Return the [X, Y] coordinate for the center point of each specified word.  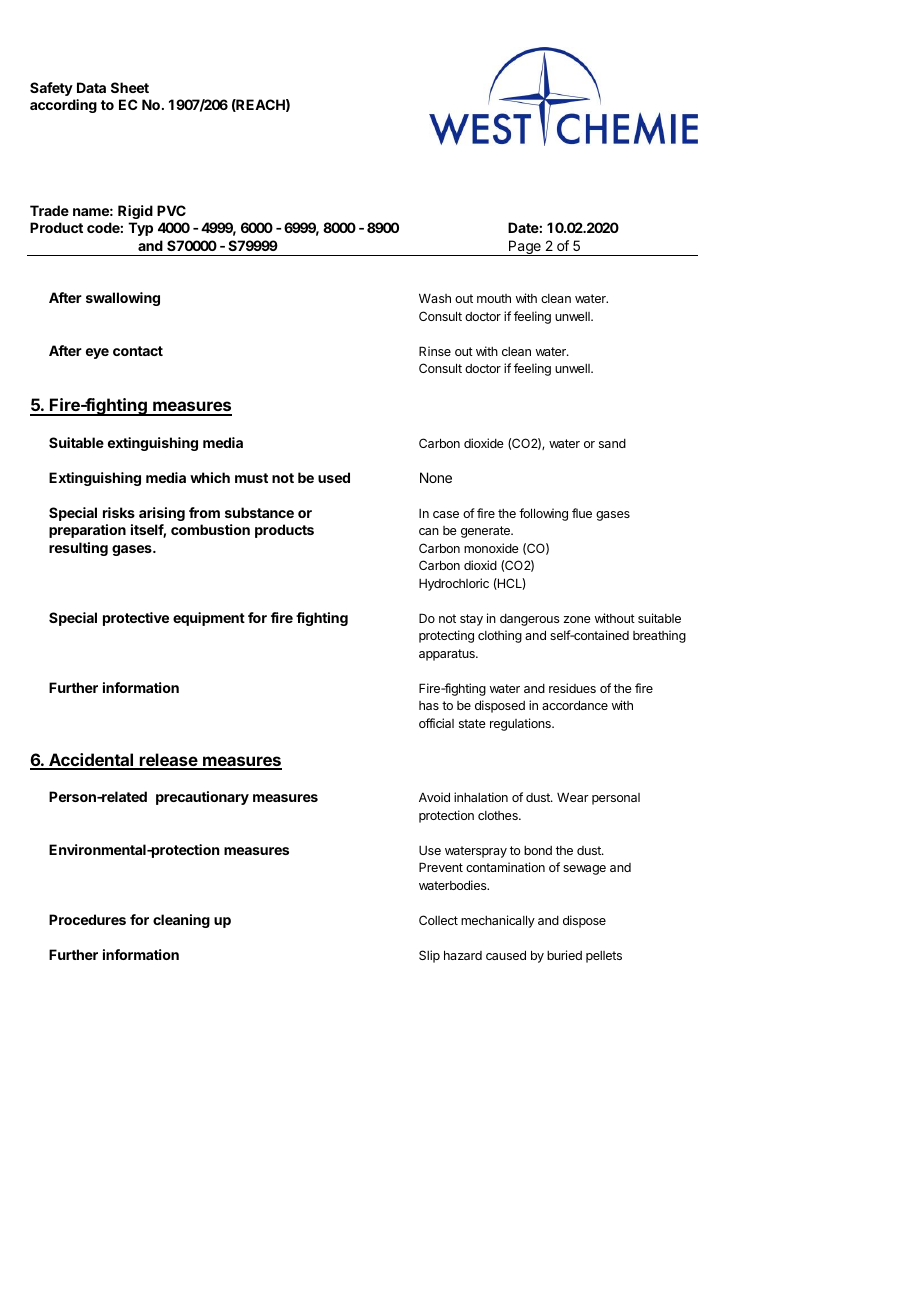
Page [525, 248]
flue [582, 513]
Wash [435, 298]
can [429, 531]
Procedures [87, 919]
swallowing [123, 299]
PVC [171, 210]
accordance [575, 705]
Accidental [91, 761]
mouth [494, 298]
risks [119, 512]
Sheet [130, 87]
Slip [429, 956]
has [429, 705]
